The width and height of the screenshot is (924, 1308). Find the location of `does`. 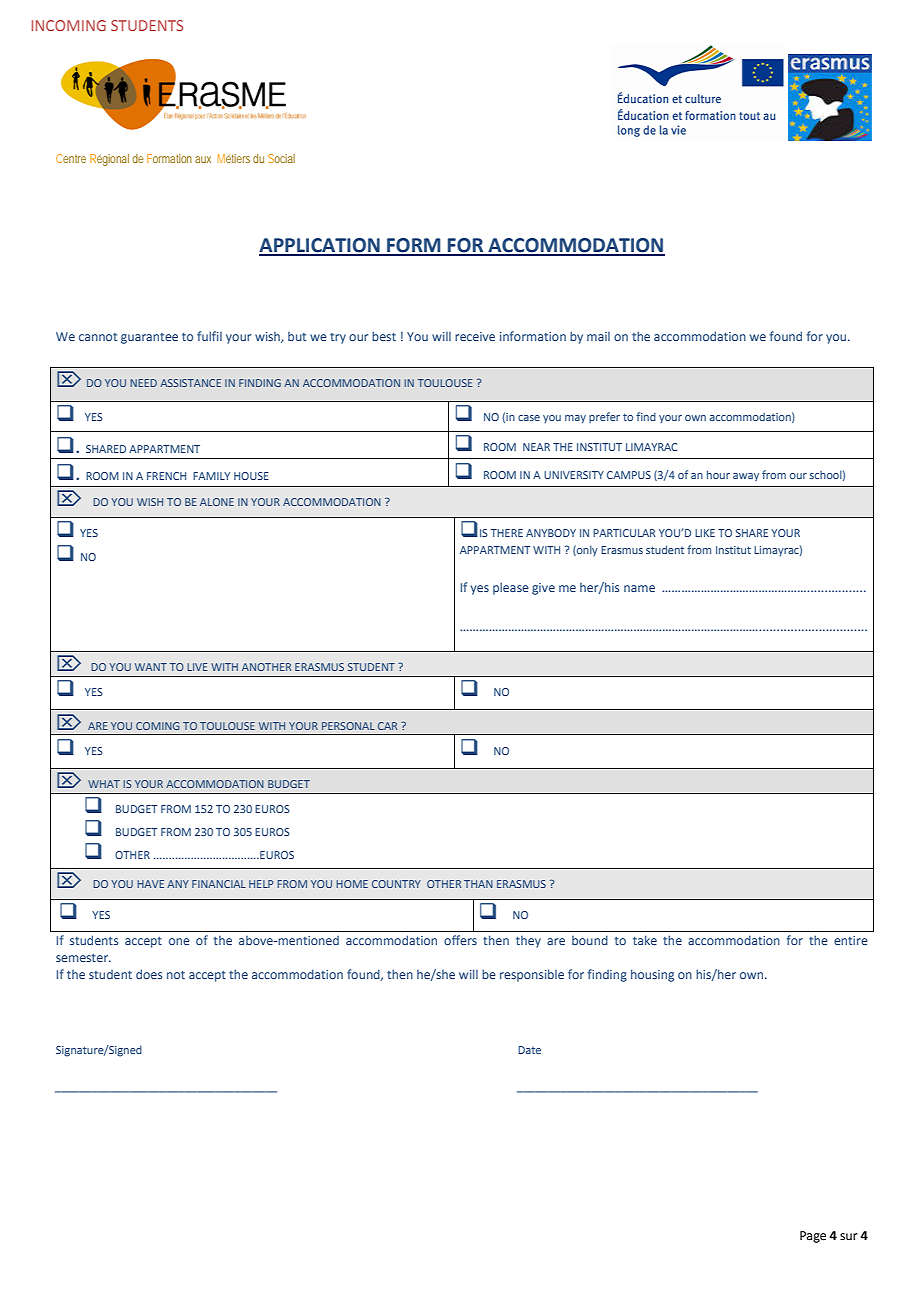

does is located at coordinates (149, 974).
